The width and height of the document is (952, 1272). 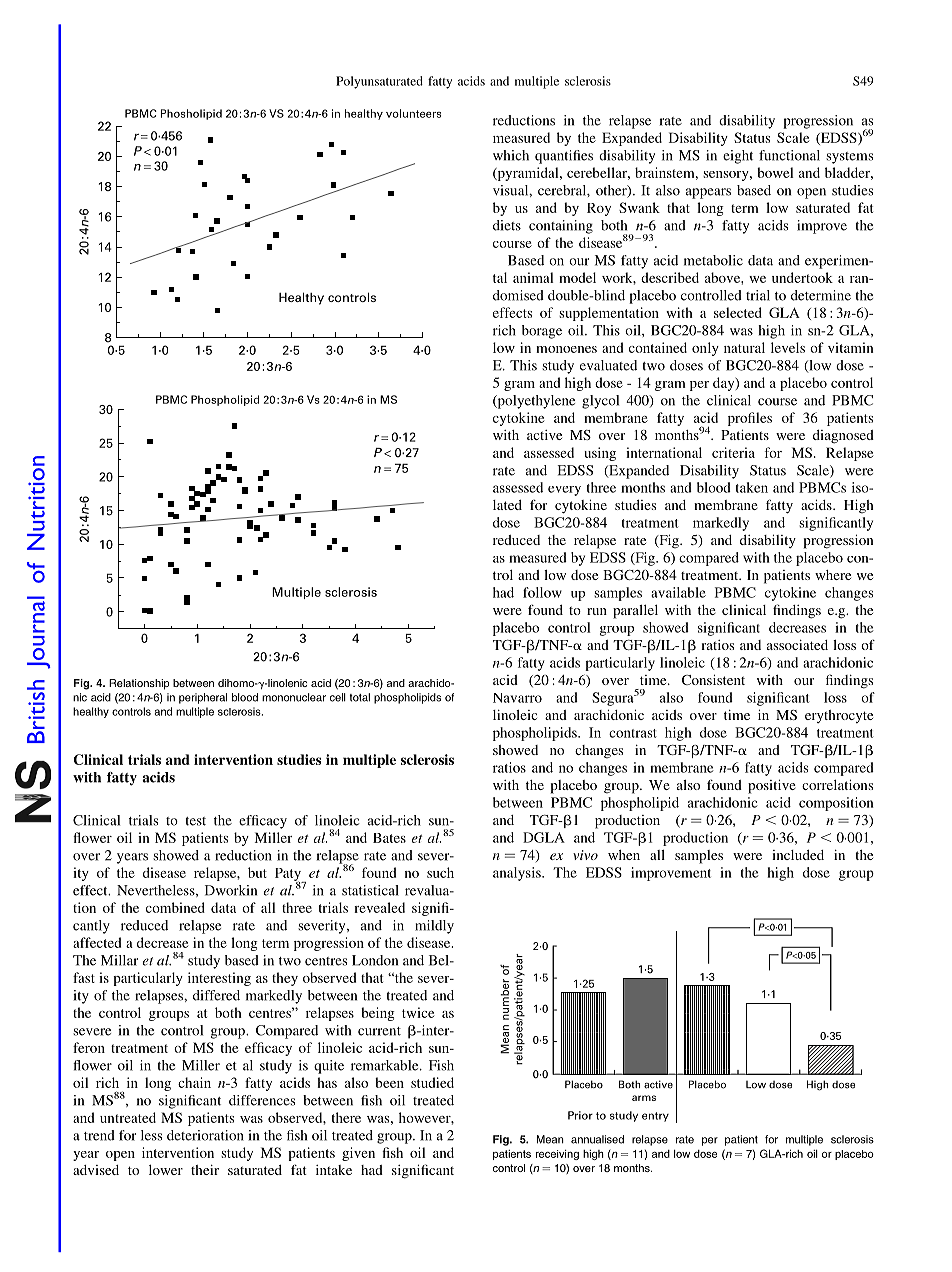 What do you see at coordinates (205, 1170) in the document?
I see `their` at bounding box center [205, 1170].
